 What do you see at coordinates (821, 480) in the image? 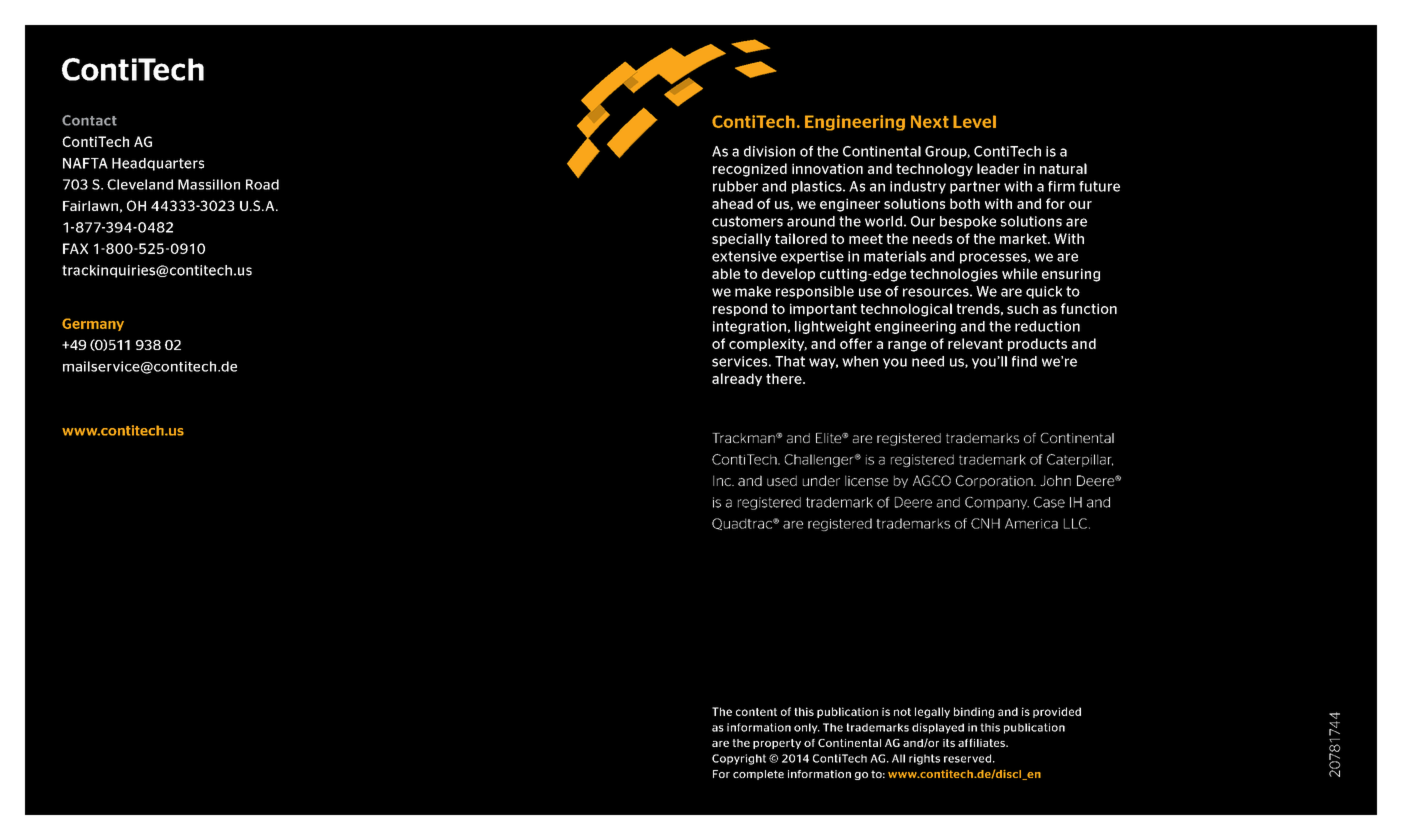
I see `under` at bounding box center [821, 480].
